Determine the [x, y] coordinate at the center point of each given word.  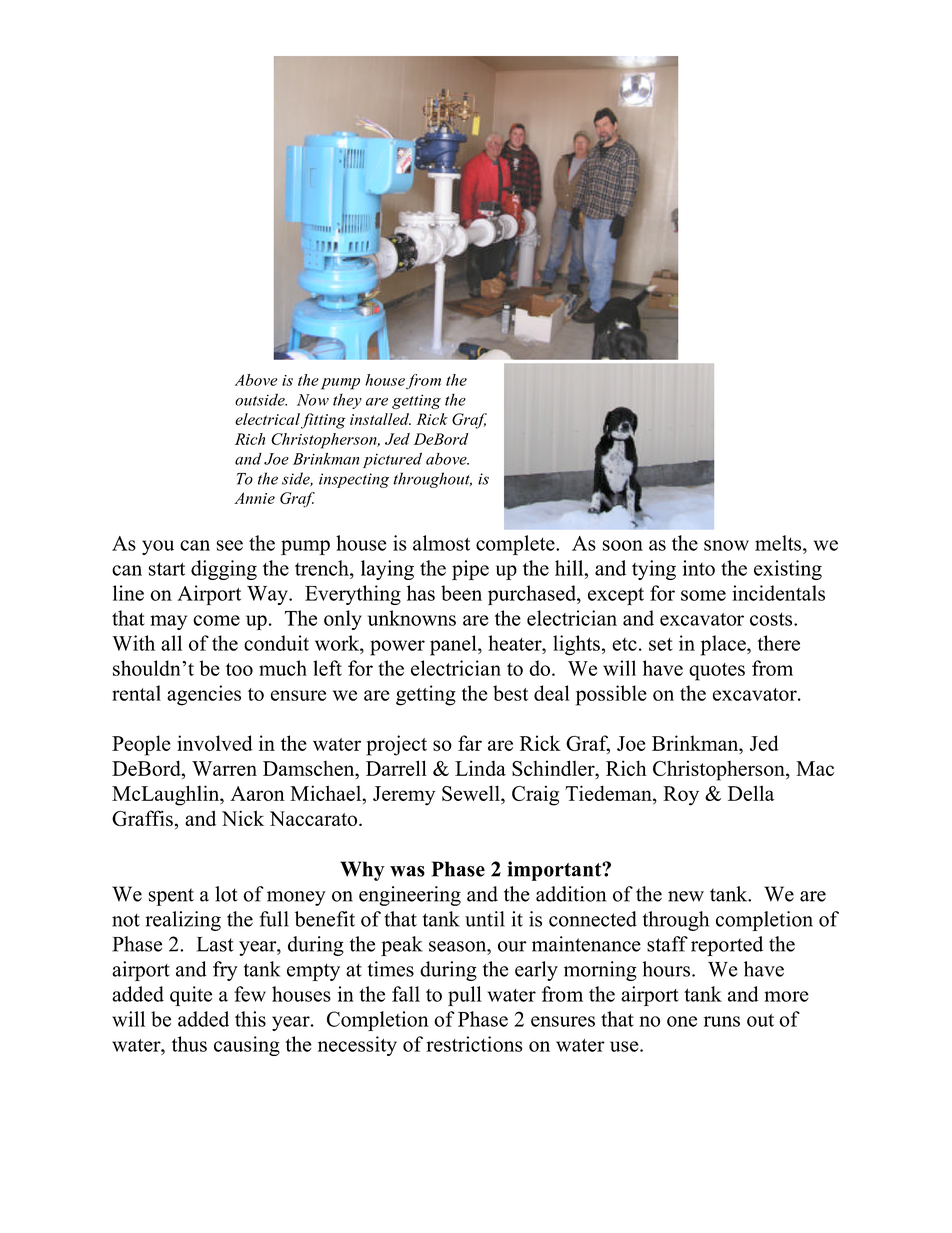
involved [215, 743]
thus [189, 1044]
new [686, 896]
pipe [470, 570]
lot [226, 894]
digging [224, 570]
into [698, 568]
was [407, 871]
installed [380, 419]
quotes [717, 672]
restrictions [474, 1044]
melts [779, 543]
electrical [267, 419]
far [470, 743]
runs [722, 1021]
